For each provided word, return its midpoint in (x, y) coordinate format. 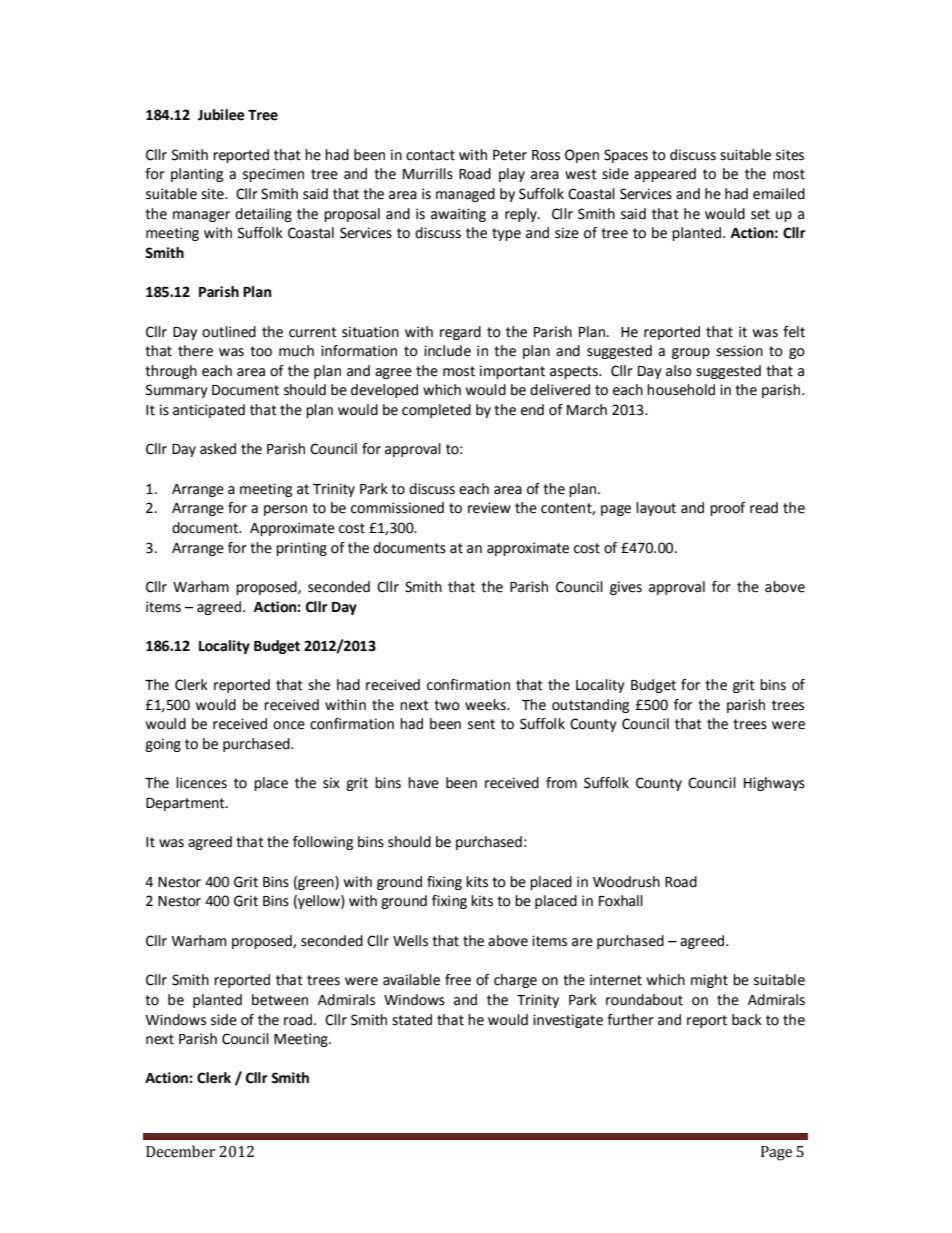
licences (201, 783)
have (423, 783)
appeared (665, 175)
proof (727, 509)
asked (218, 449)
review (489, 508)
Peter (510, 155)
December (180, 1151)
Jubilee (221, 115)
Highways (774, 784)
